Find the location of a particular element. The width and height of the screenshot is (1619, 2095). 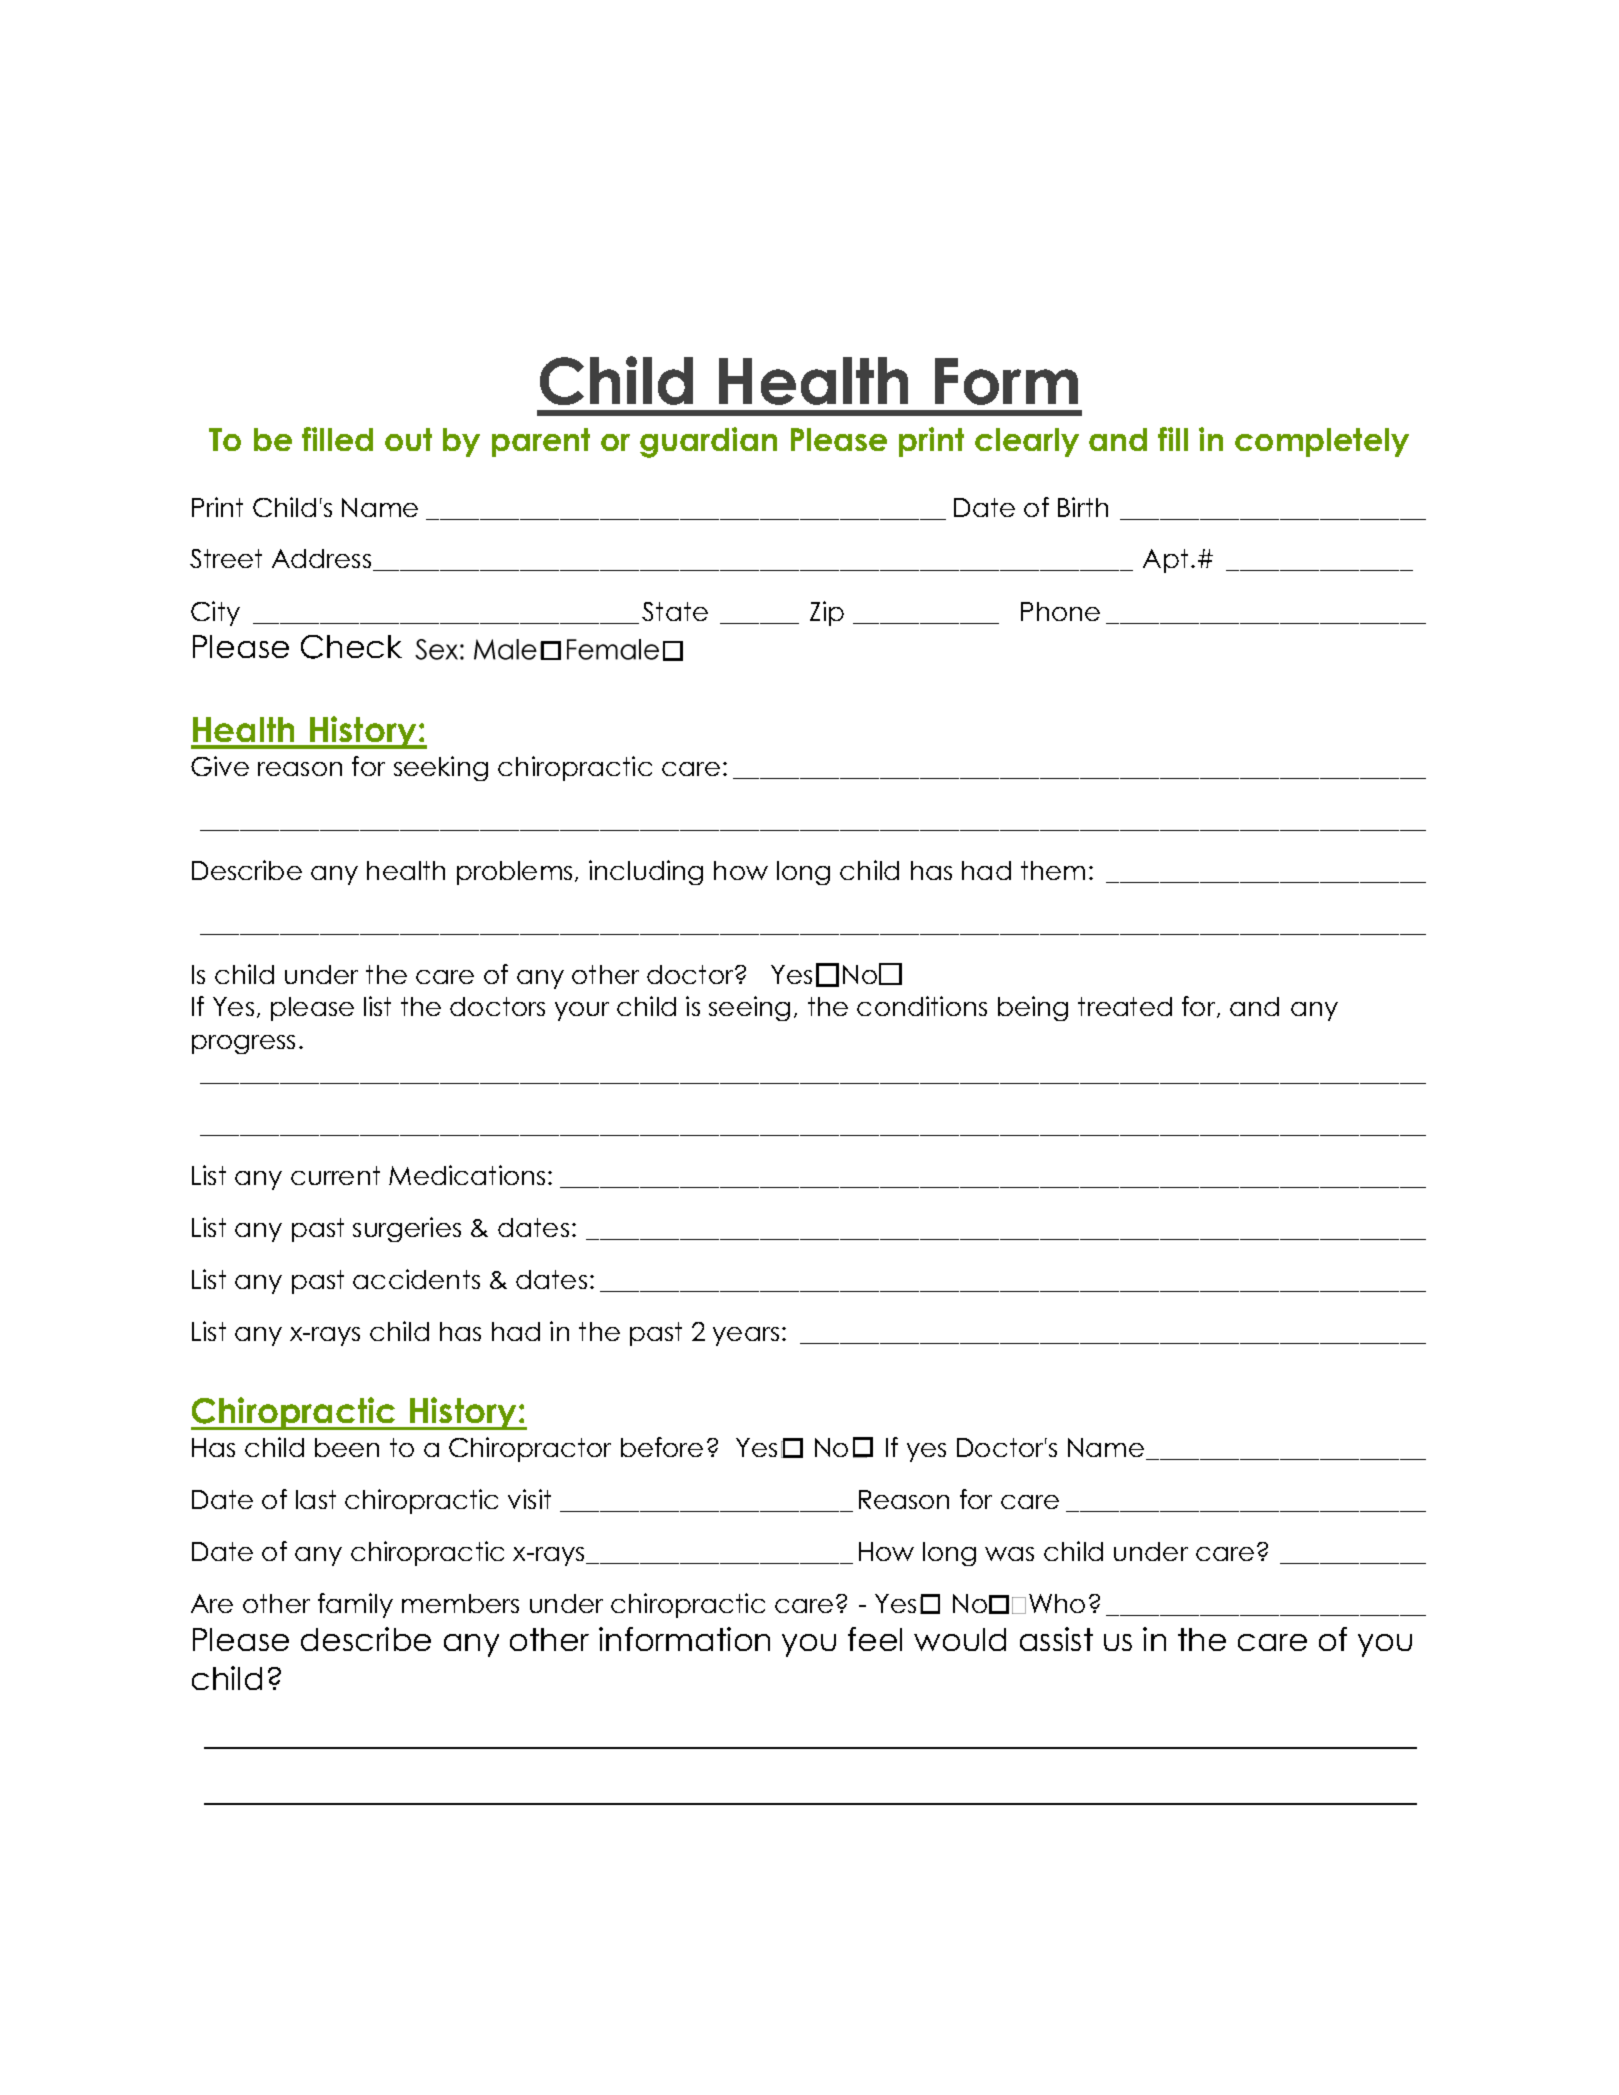

guardian is located at coordinates (708, 442).
